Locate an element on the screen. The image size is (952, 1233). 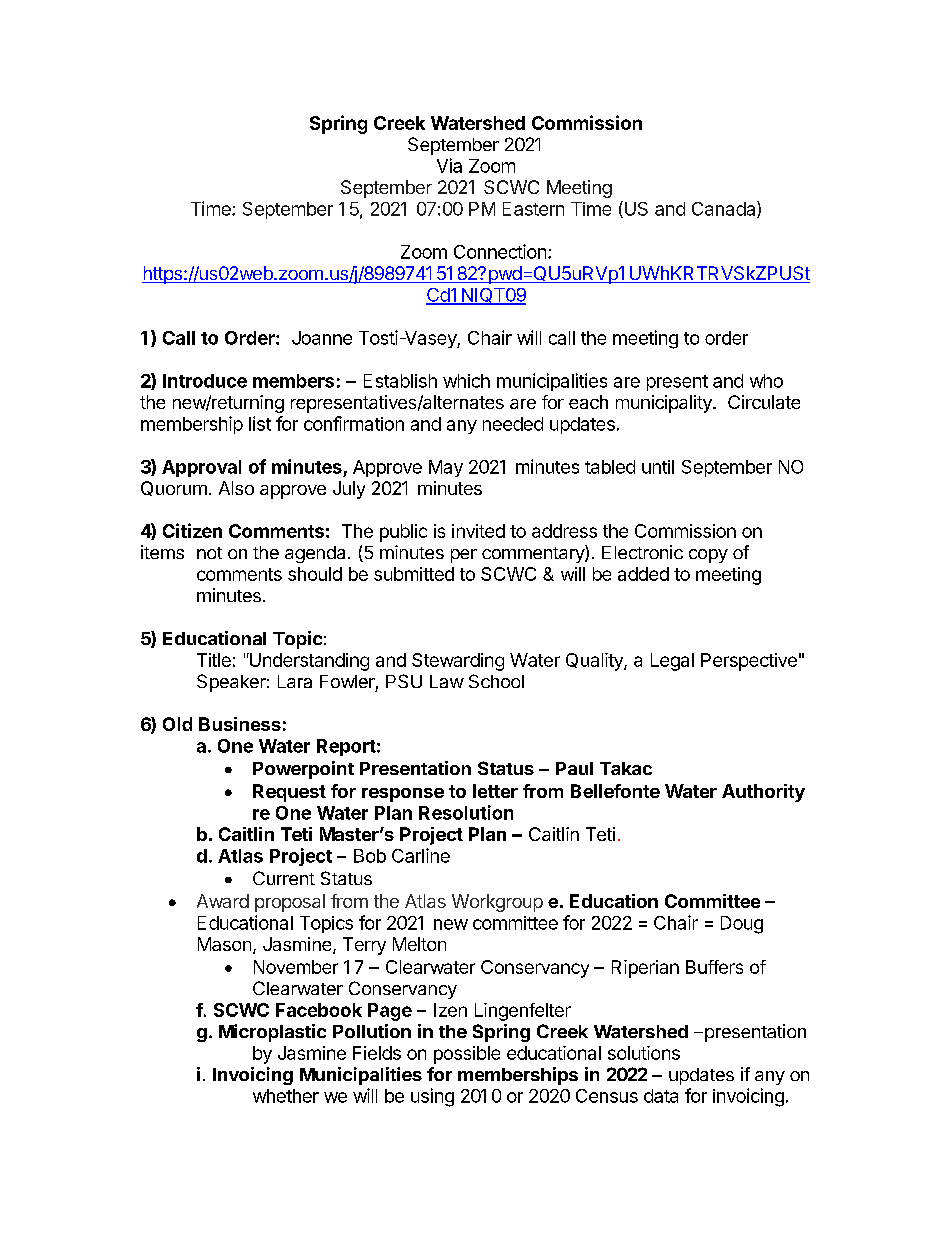
Legal is located at coordinates (672, 662).
